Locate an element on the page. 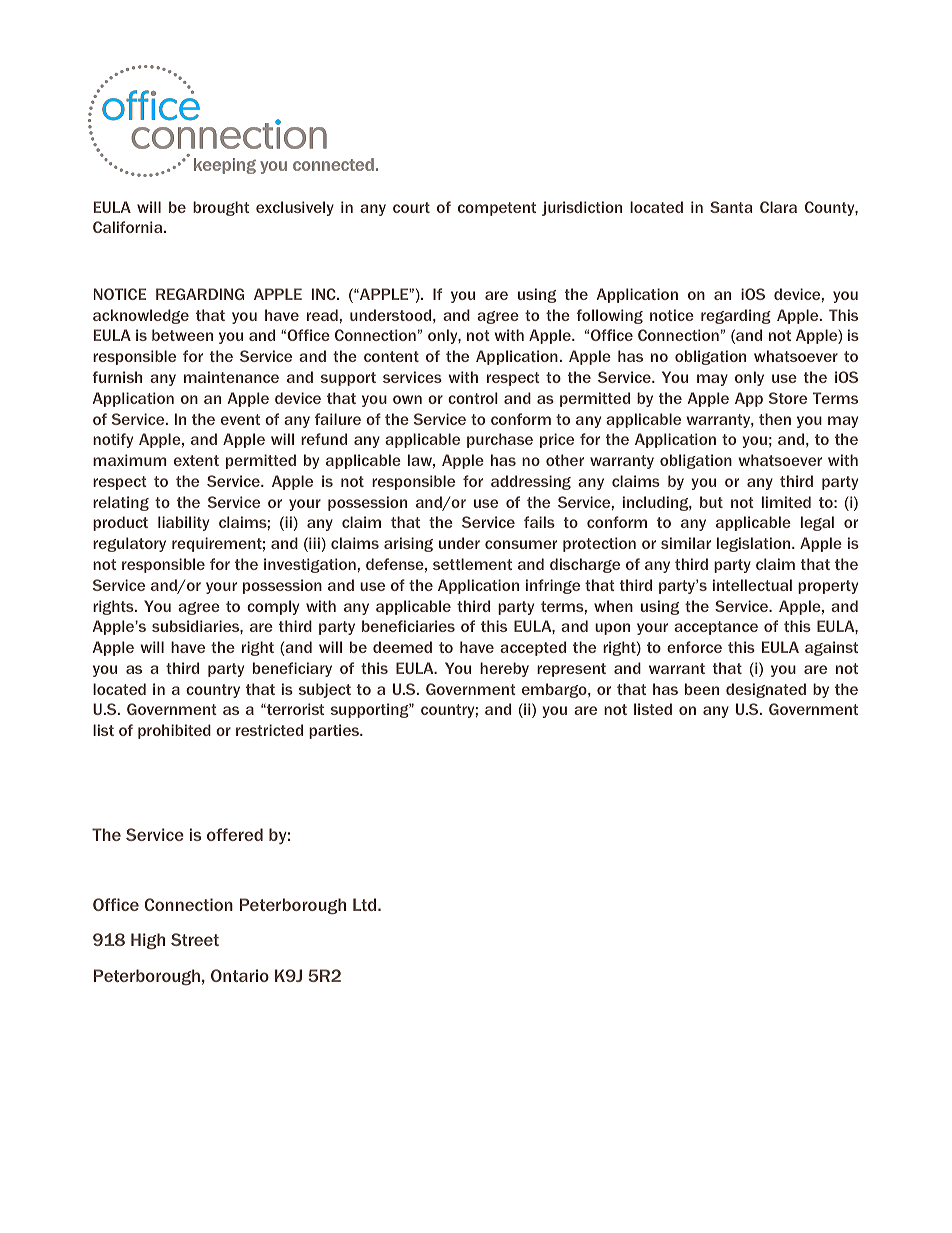 Image resolution: width=952 pixels, height=1233 pixels. Santa is located at coordinates (731, 207).
